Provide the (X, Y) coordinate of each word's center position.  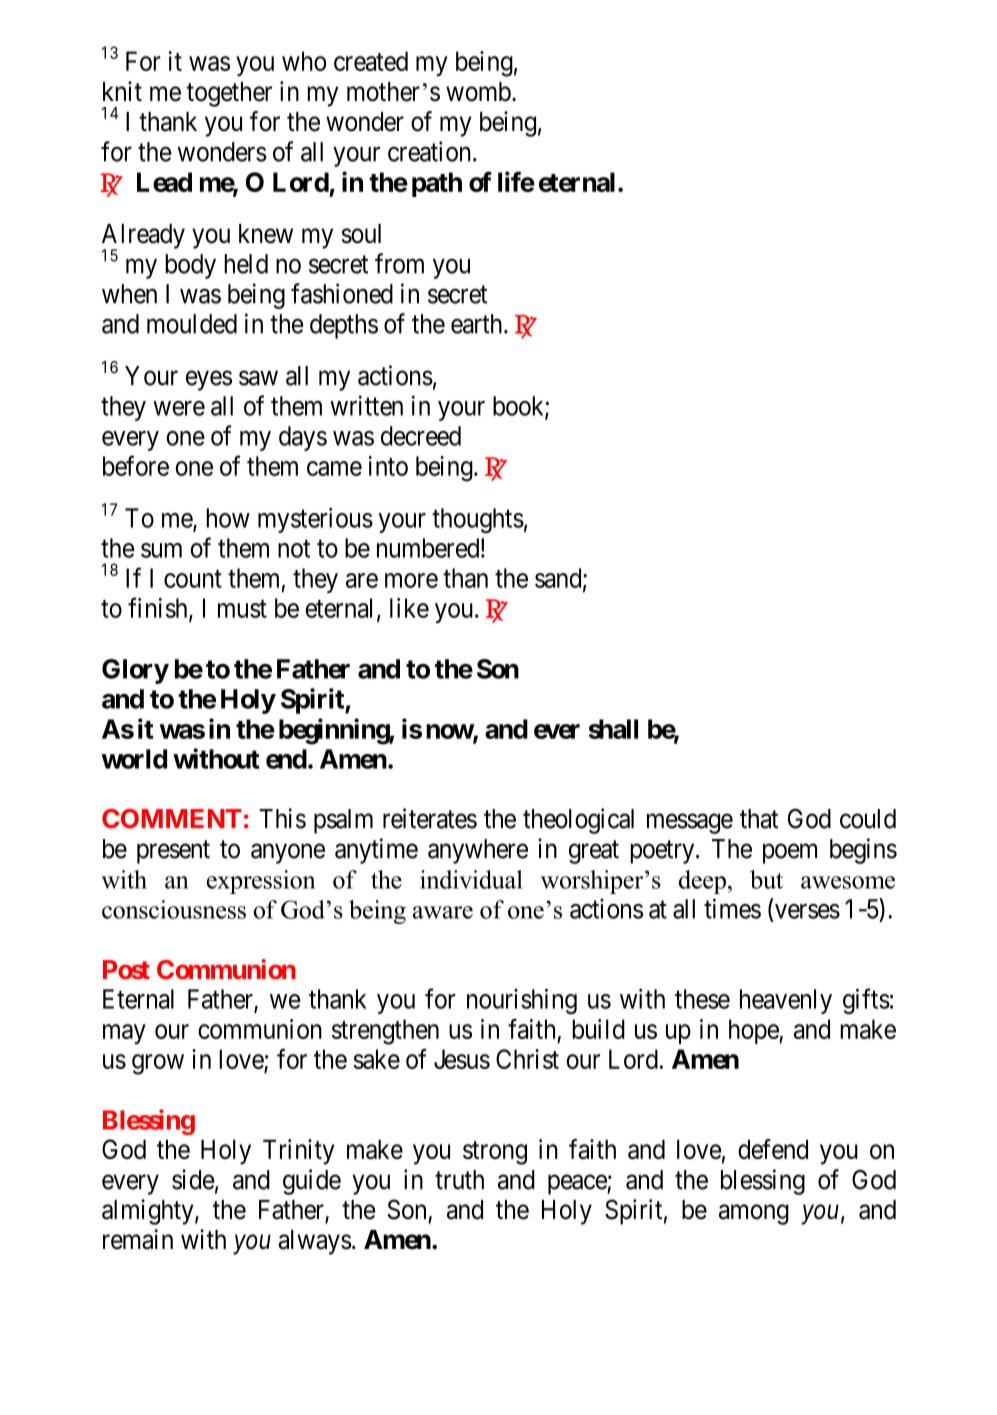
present (173, 852)
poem (790, 854)
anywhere (478, 851)
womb (478, 92)
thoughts (478, 520)
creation (429, 151)
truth (459, 1180)
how (228, 518)
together (229, 94)
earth (478, 324)
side (193, 1179)
